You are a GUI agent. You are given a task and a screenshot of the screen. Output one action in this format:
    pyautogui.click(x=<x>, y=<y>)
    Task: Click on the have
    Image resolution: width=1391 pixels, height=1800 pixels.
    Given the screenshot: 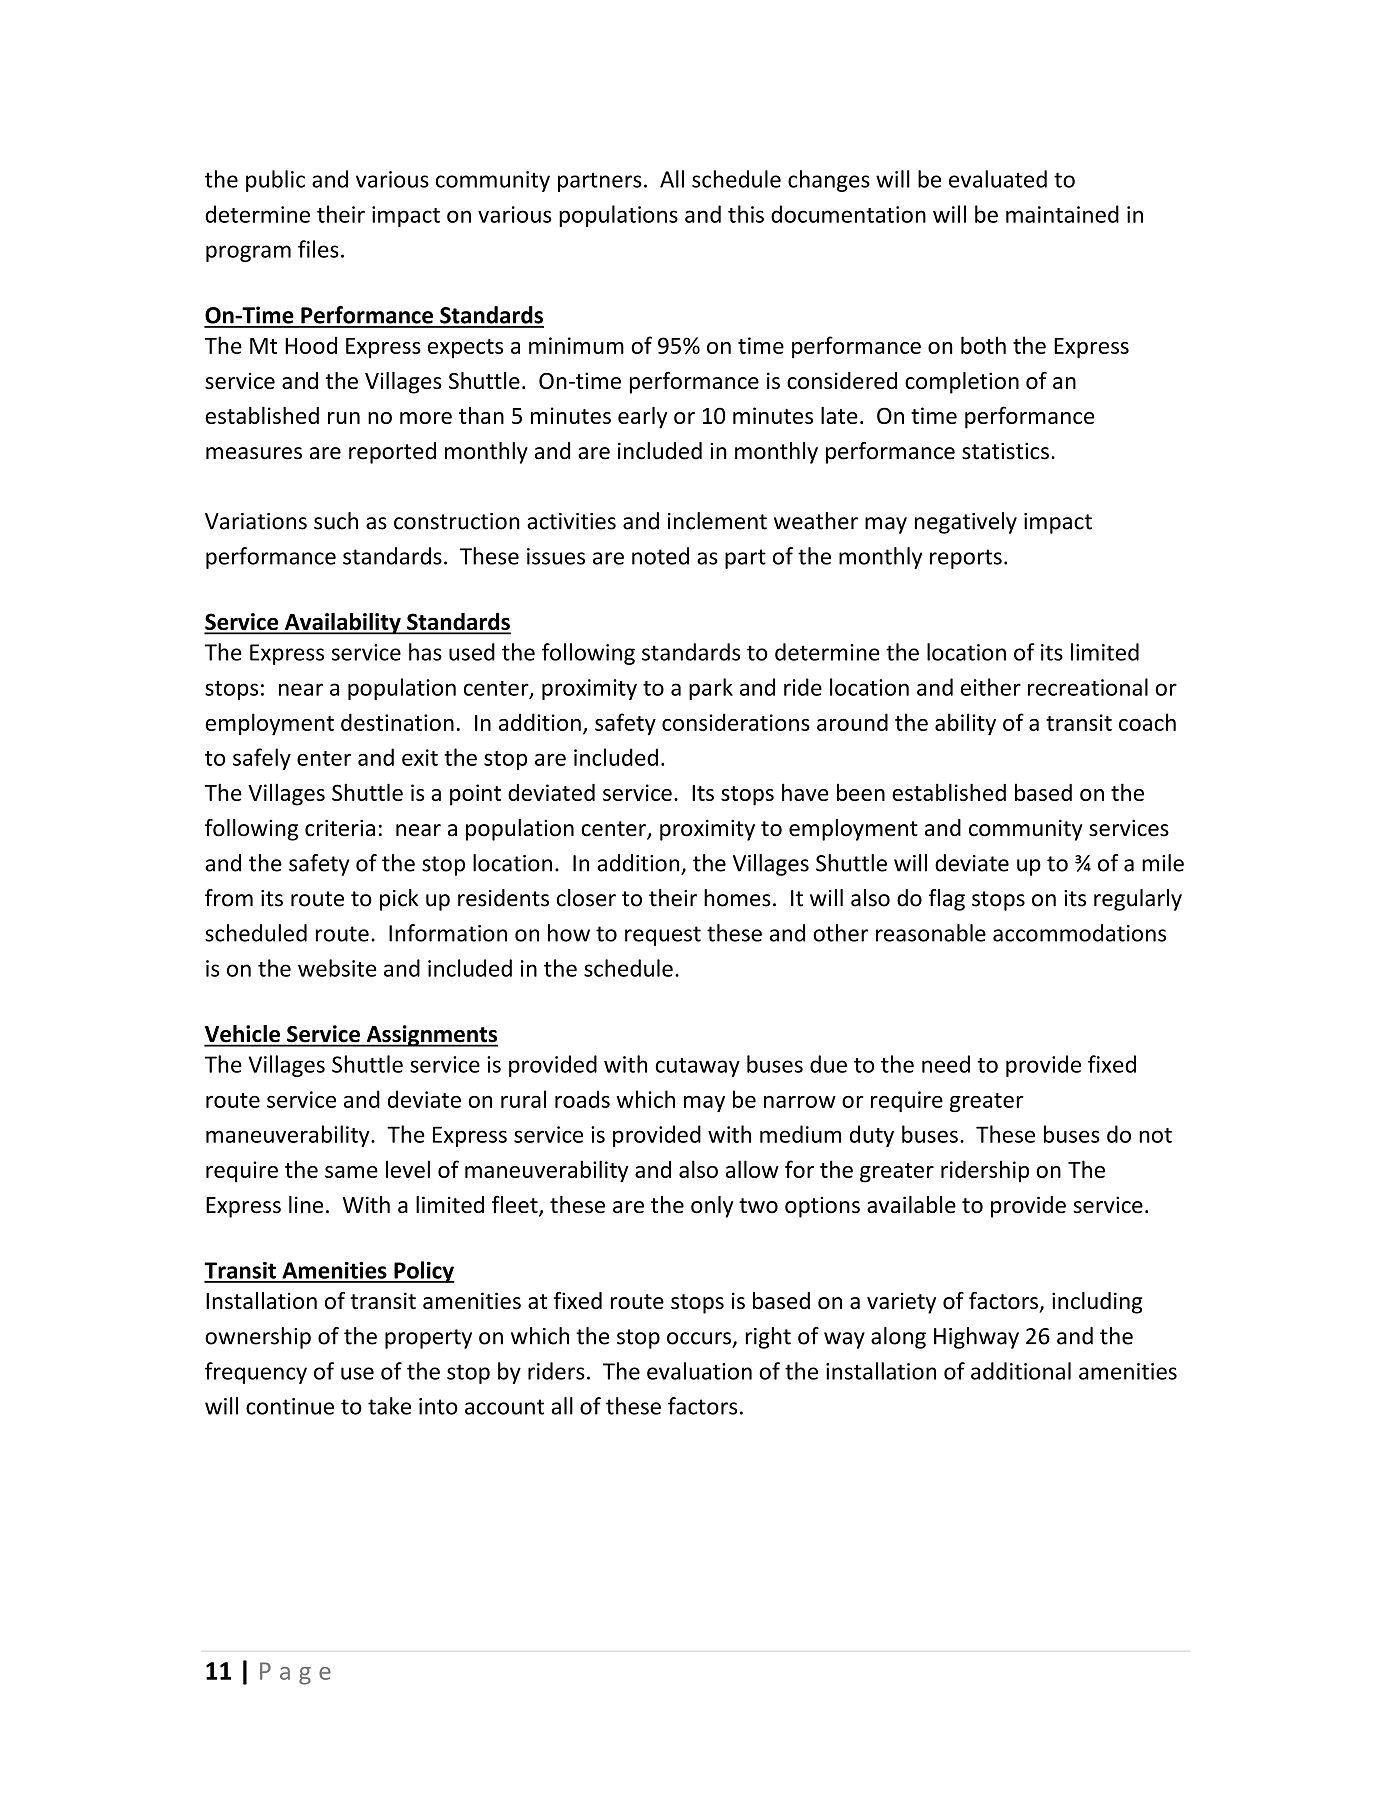 What is the action you would take?
    pyautogui.click(x=805, y=792)
